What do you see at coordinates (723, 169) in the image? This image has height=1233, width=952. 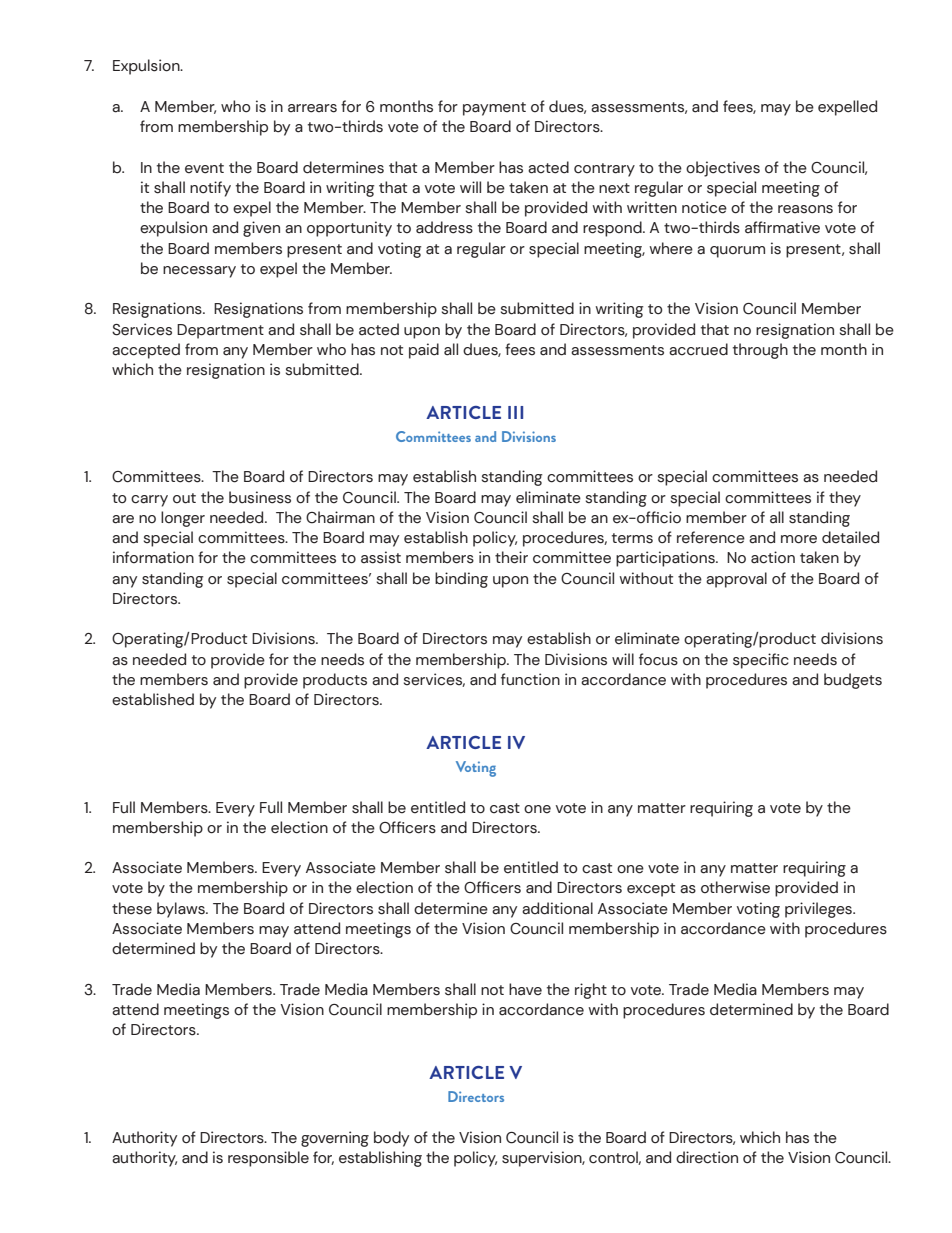 I see `objectives` at bounding box center [723, 169].
